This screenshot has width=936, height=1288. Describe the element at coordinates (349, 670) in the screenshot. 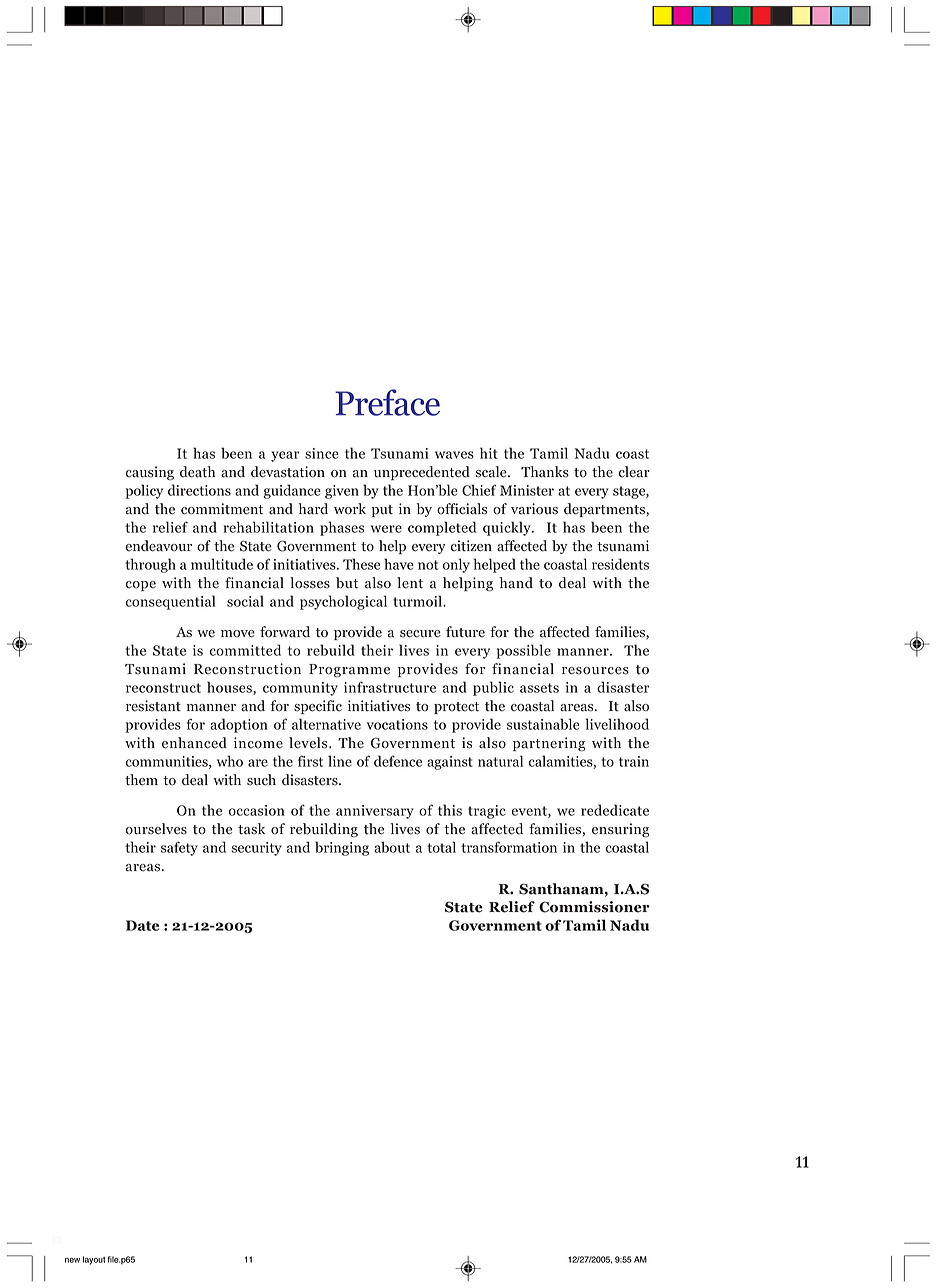

I see `Programme` at that location.
